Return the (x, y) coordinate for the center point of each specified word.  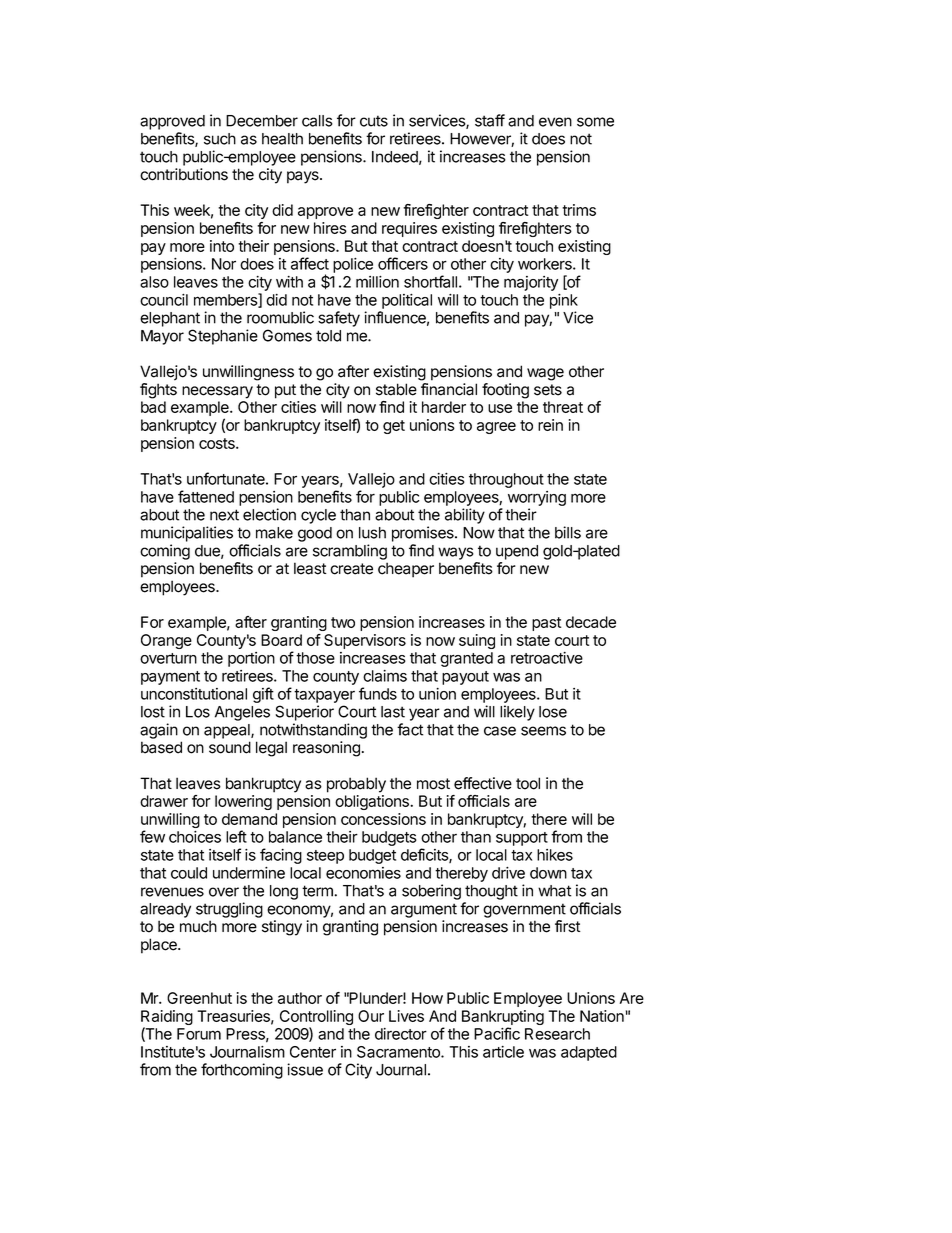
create (351, 569)
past (546, 624)
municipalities (187, 534)
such (220, 139)
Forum (199, 1034)
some (595, 122)
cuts (374, 121)
